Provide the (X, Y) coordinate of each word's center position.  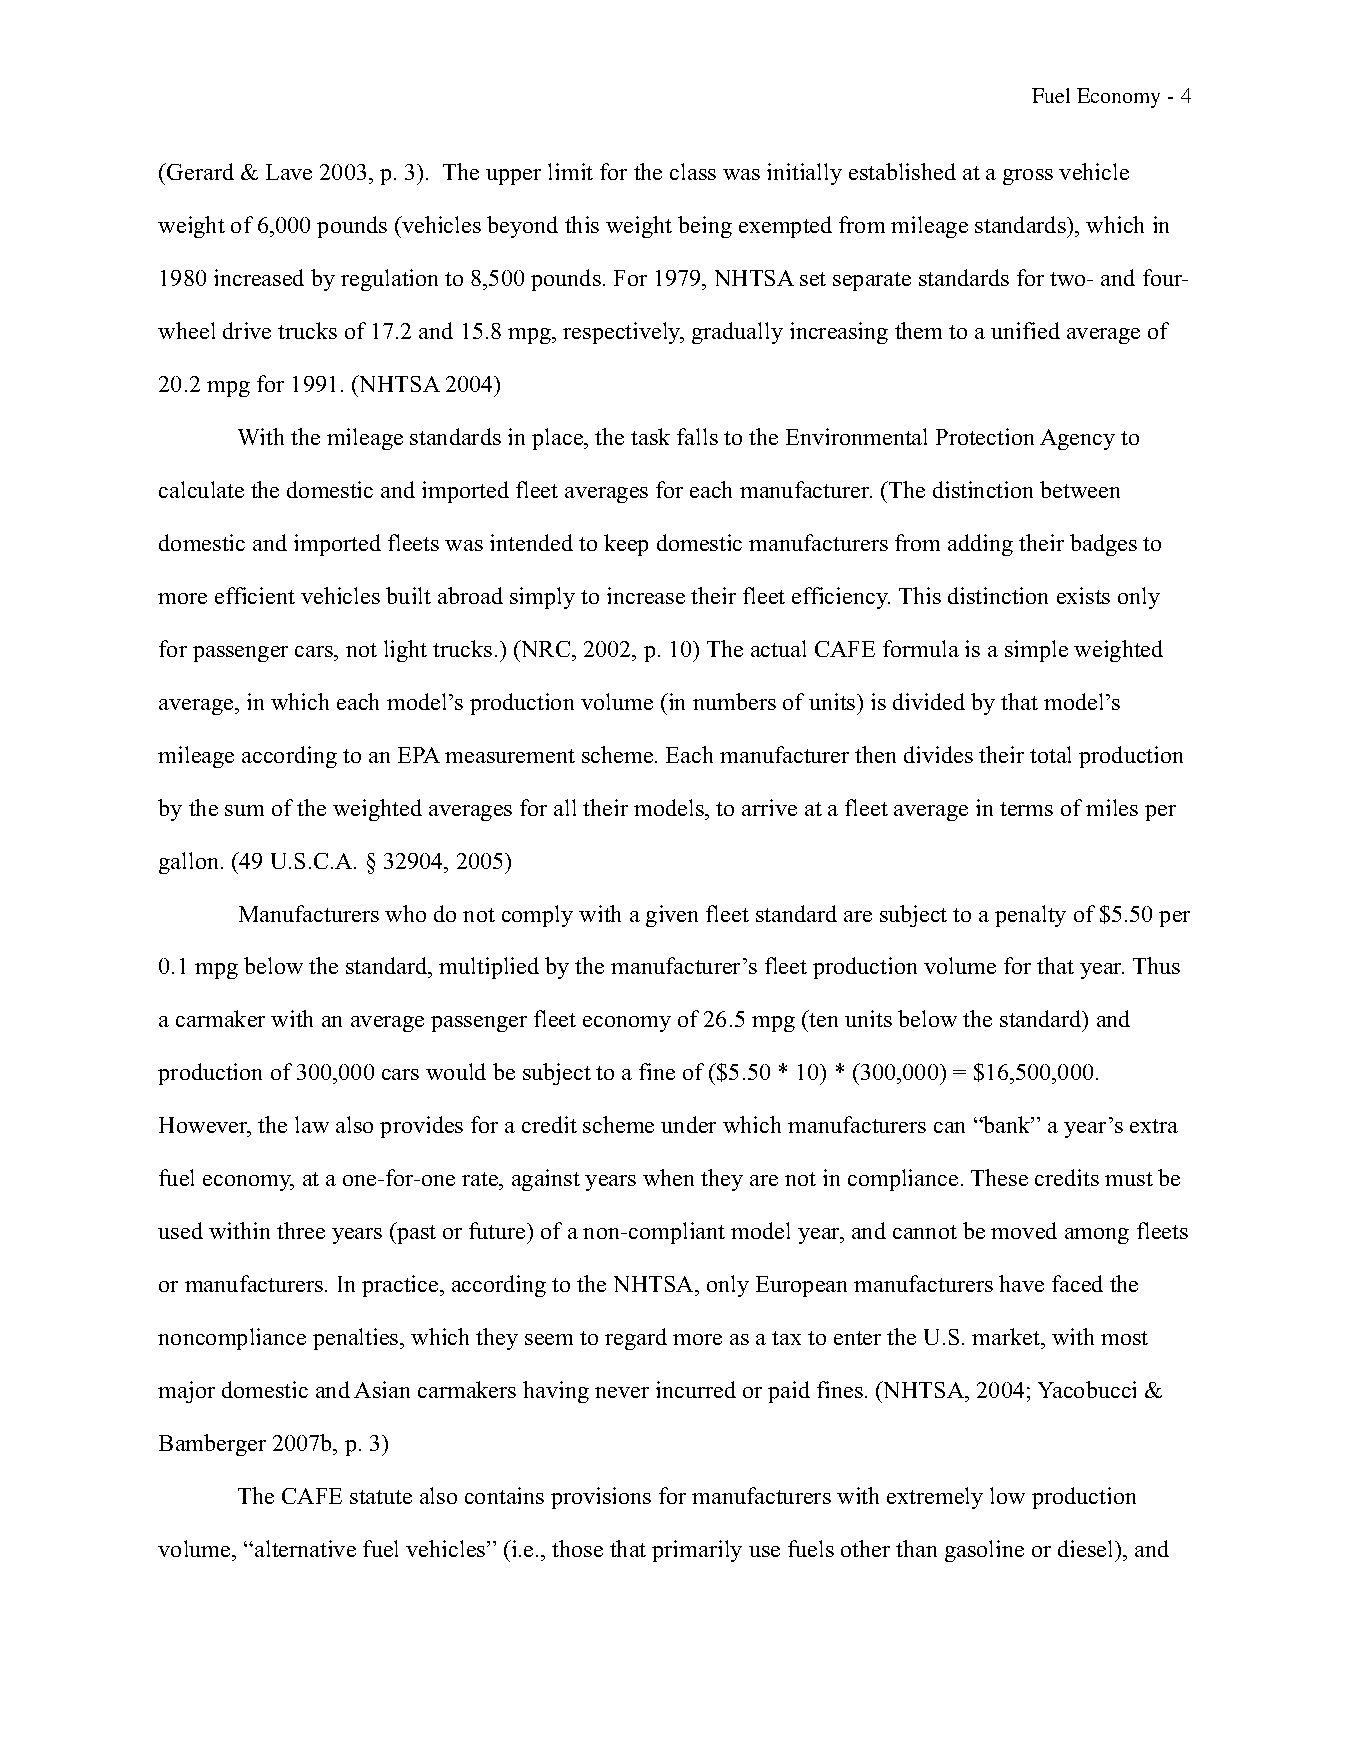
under (688, 1124)
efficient (255, 595)
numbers (734, 701)
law (312, 1124)
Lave (289, 172)
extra (1154, 1126)
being (705, 227)
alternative (305, 1548)
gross (1028, 177)
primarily (697, 1551)
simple (1036, 651)
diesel (1087, 1548)
